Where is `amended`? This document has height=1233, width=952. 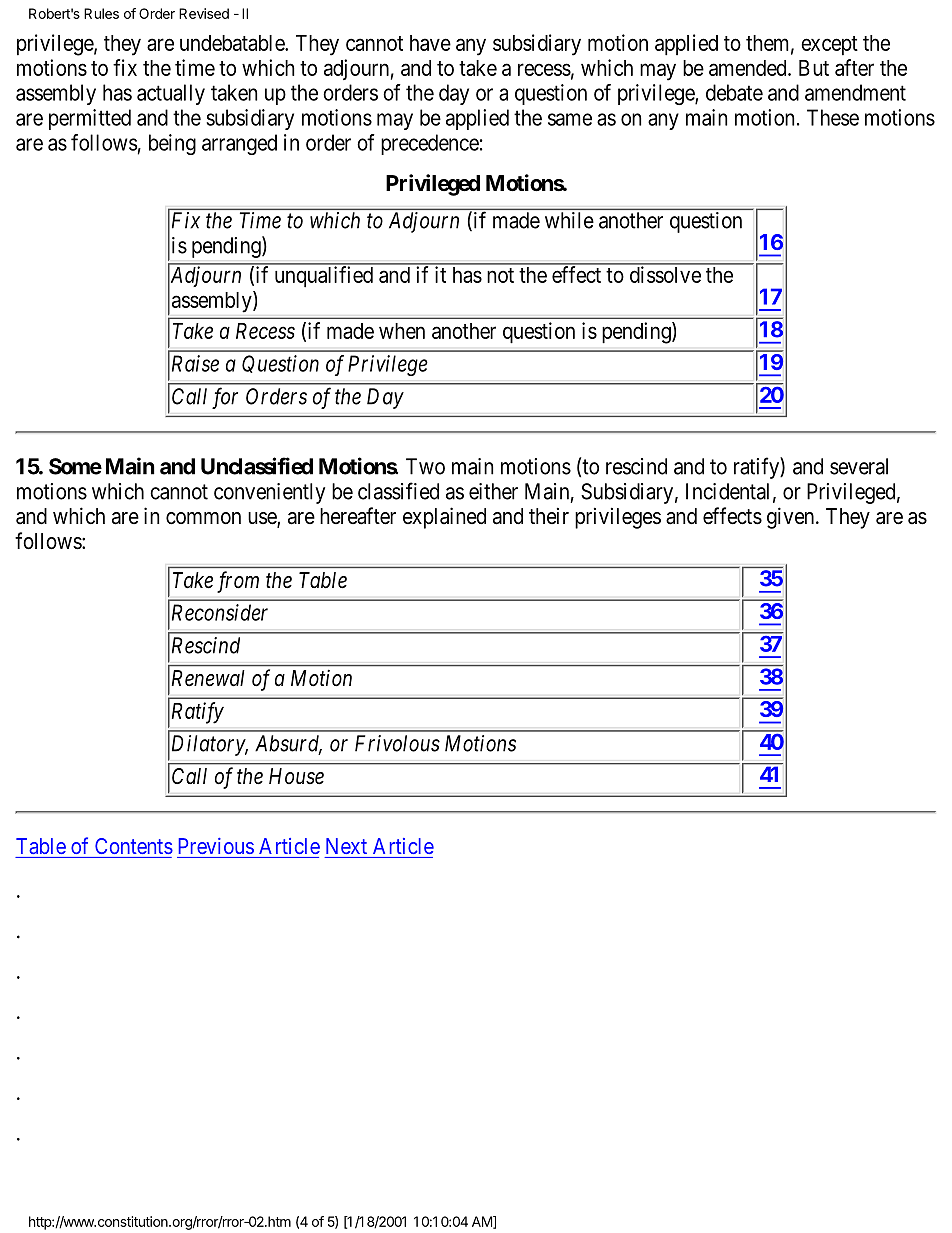 amended is located at coordinates (749, 68).
